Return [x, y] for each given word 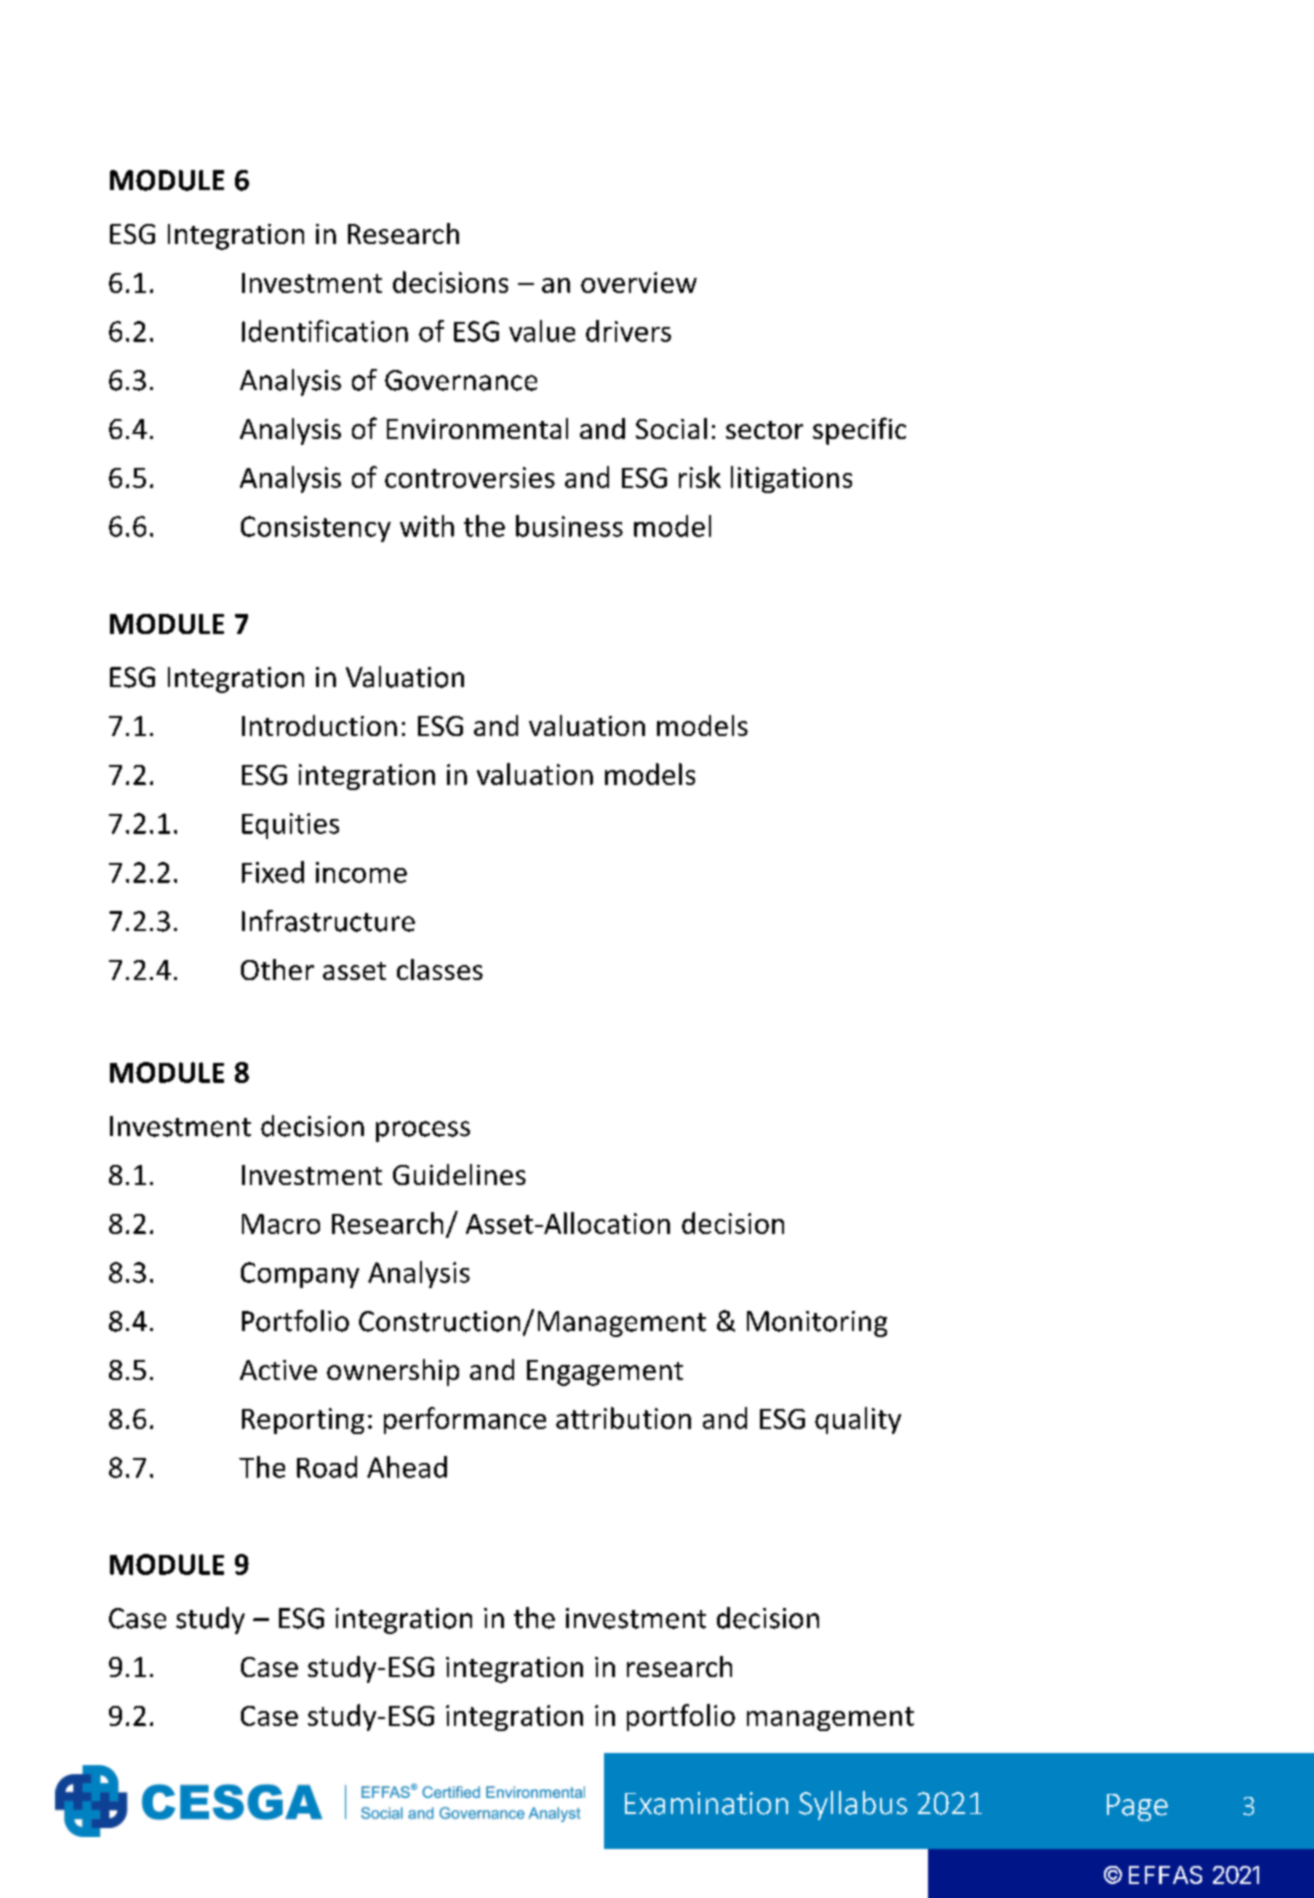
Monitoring [817, 1324]
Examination [706, 1803]
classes [440, 969]
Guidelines [459, 1174]
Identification [325, 331]
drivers [628, 331]
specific [859, 431]
